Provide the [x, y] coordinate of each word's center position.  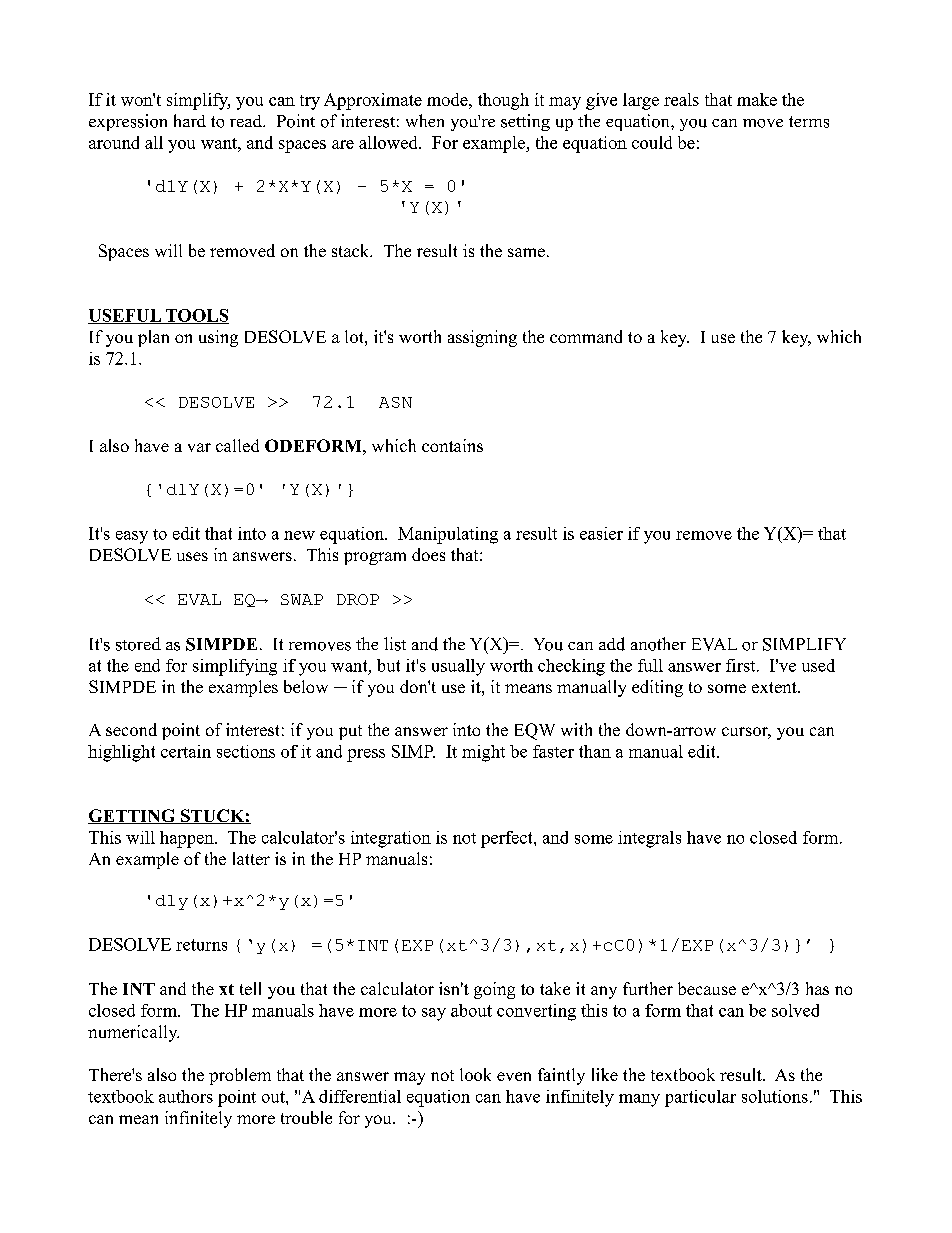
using [218, 338]
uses [192, 556]
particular [700, 1098]
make [757, 99]
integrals [649, 839]
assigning [482, 338]
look [475, 1074]
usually [458, 667]
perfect [508, 839]
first [742, 665]
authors [186, 1096]
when [425, 120]
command [586, 336]
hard [190, 120]
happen [188, 839]
